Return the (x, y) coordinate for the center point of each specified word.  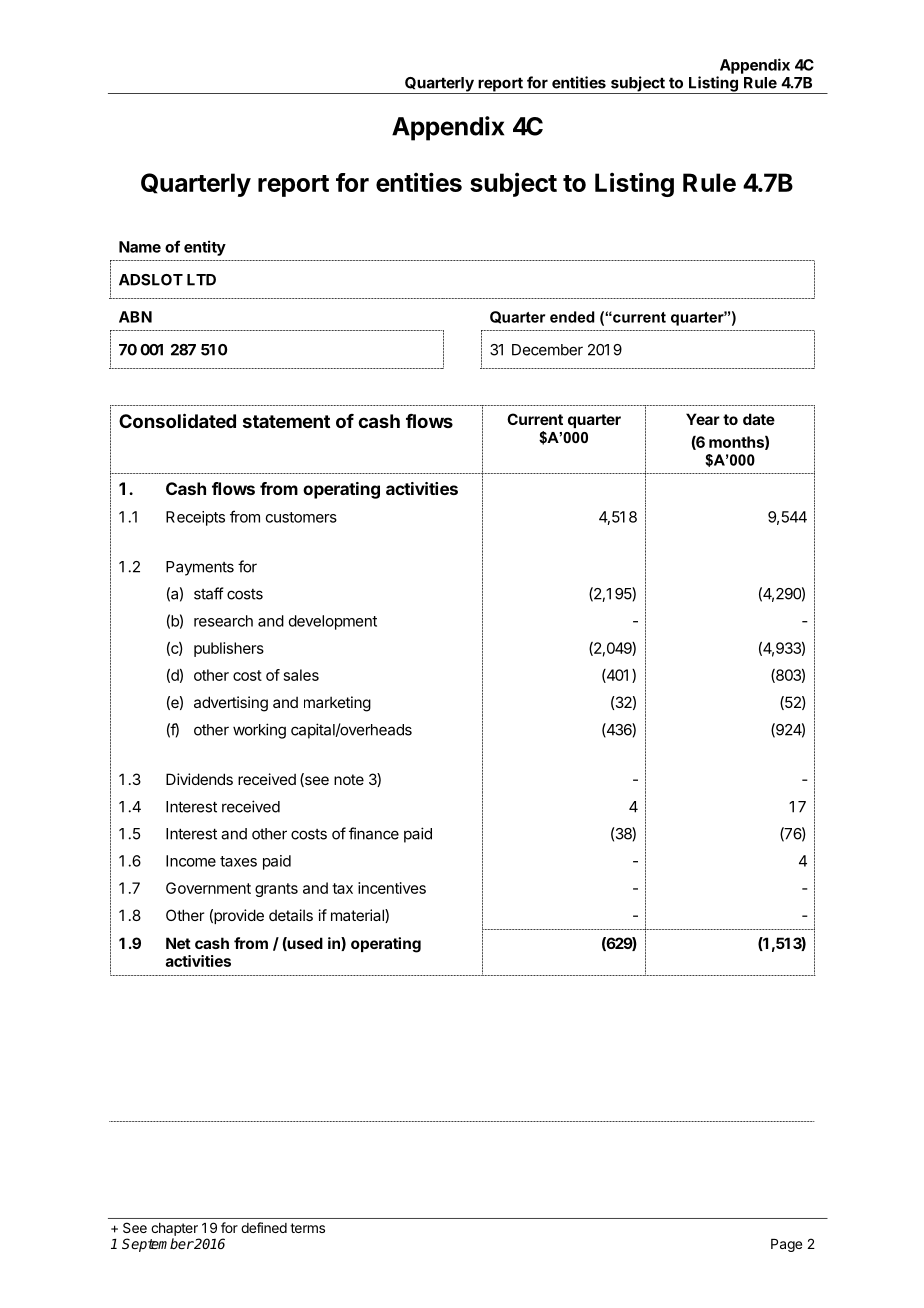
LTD (201, 280)
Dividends (199, 779)
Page (786, 1245)
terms (307, 1228)
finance (374, 833)
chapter (174, 1229)
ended (572, 317)
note (349, 779)
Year (703, 419)
